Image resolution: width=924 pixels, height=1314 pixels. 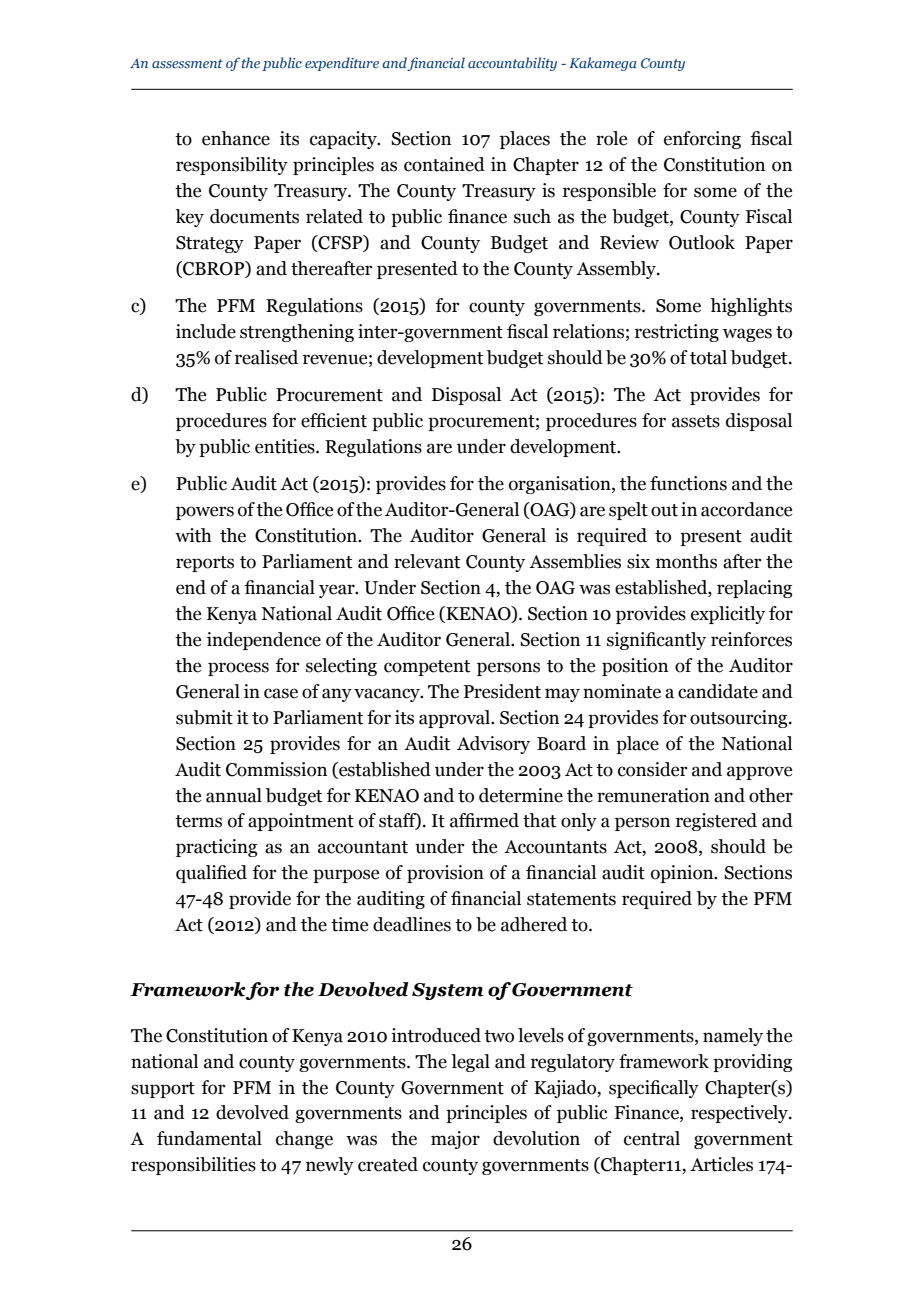 What do you see at coordinates (209, 1138) in the screenshot?
I see `fundamental` at bounding box center [209, 1138].
